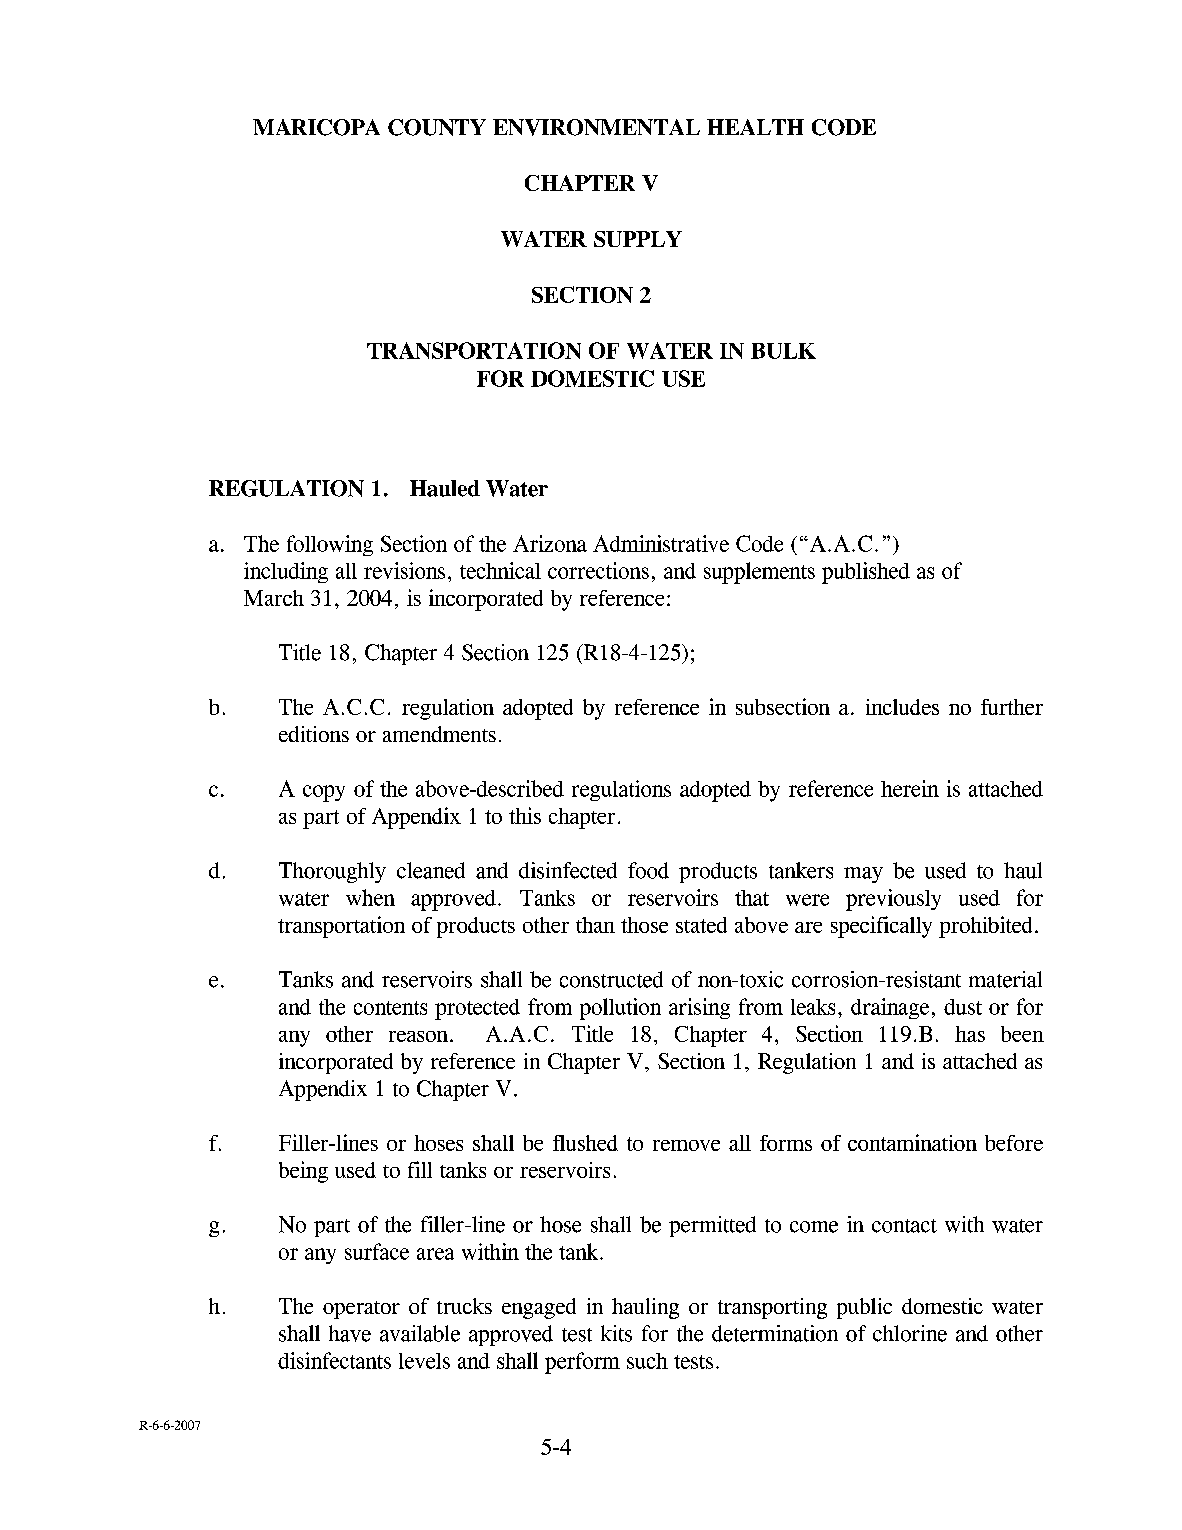  I want to click on kits, so click(616, 1333).
